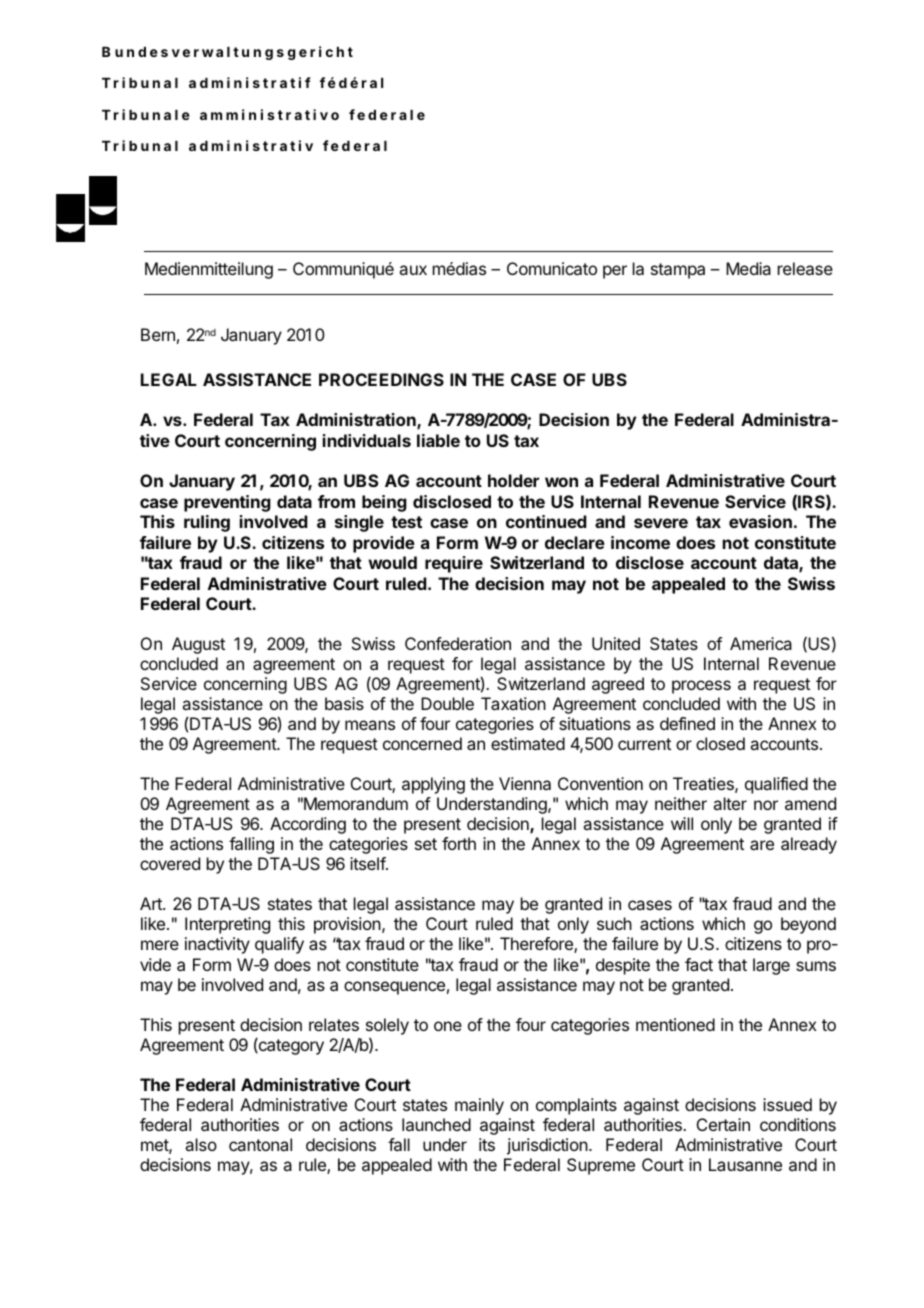 The width and height of the page is (924, 1308). I want to click on August, so click(198, 645).
